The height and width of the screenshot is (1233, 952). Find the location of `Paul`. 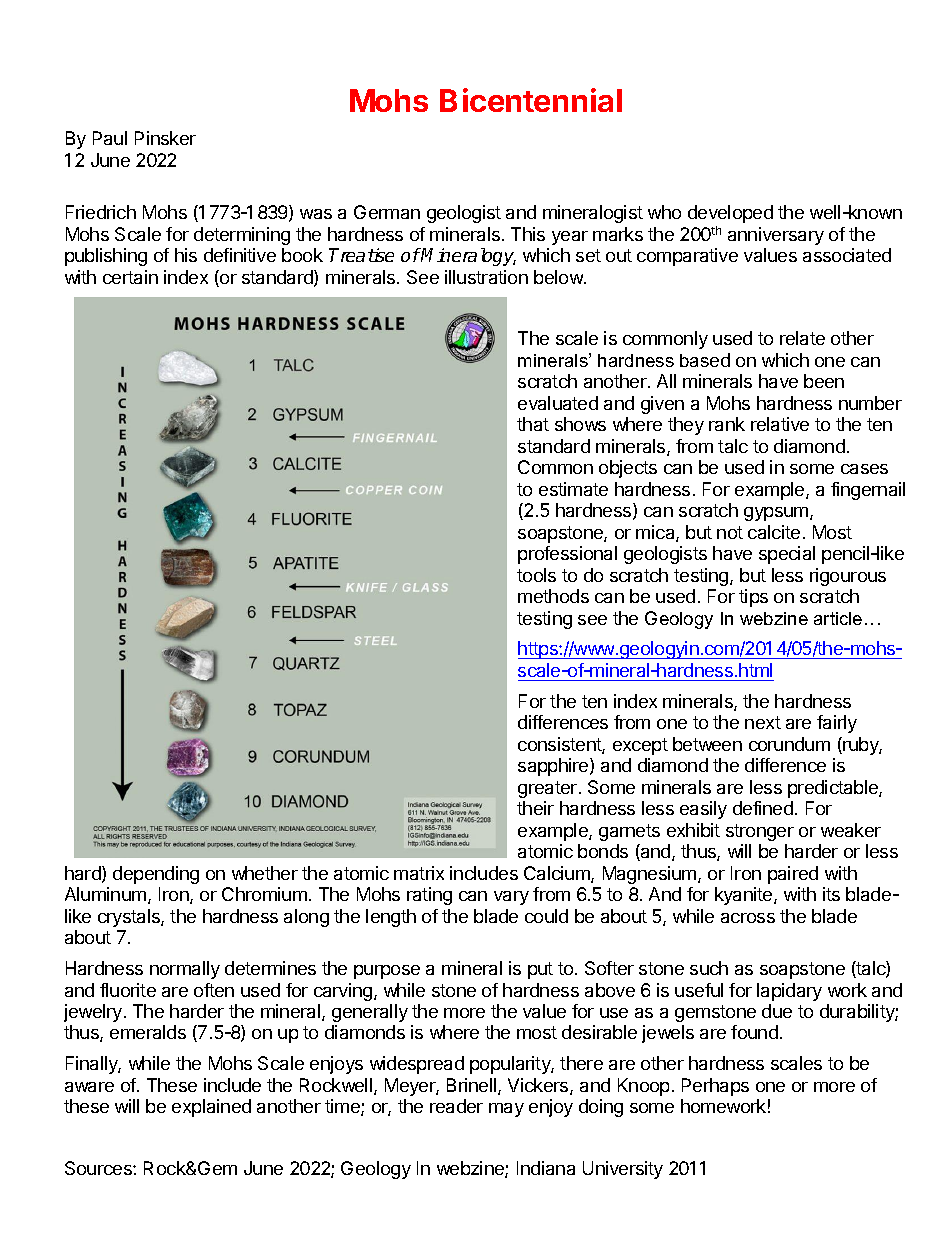

Paul is located at coordinates (110, 138).
